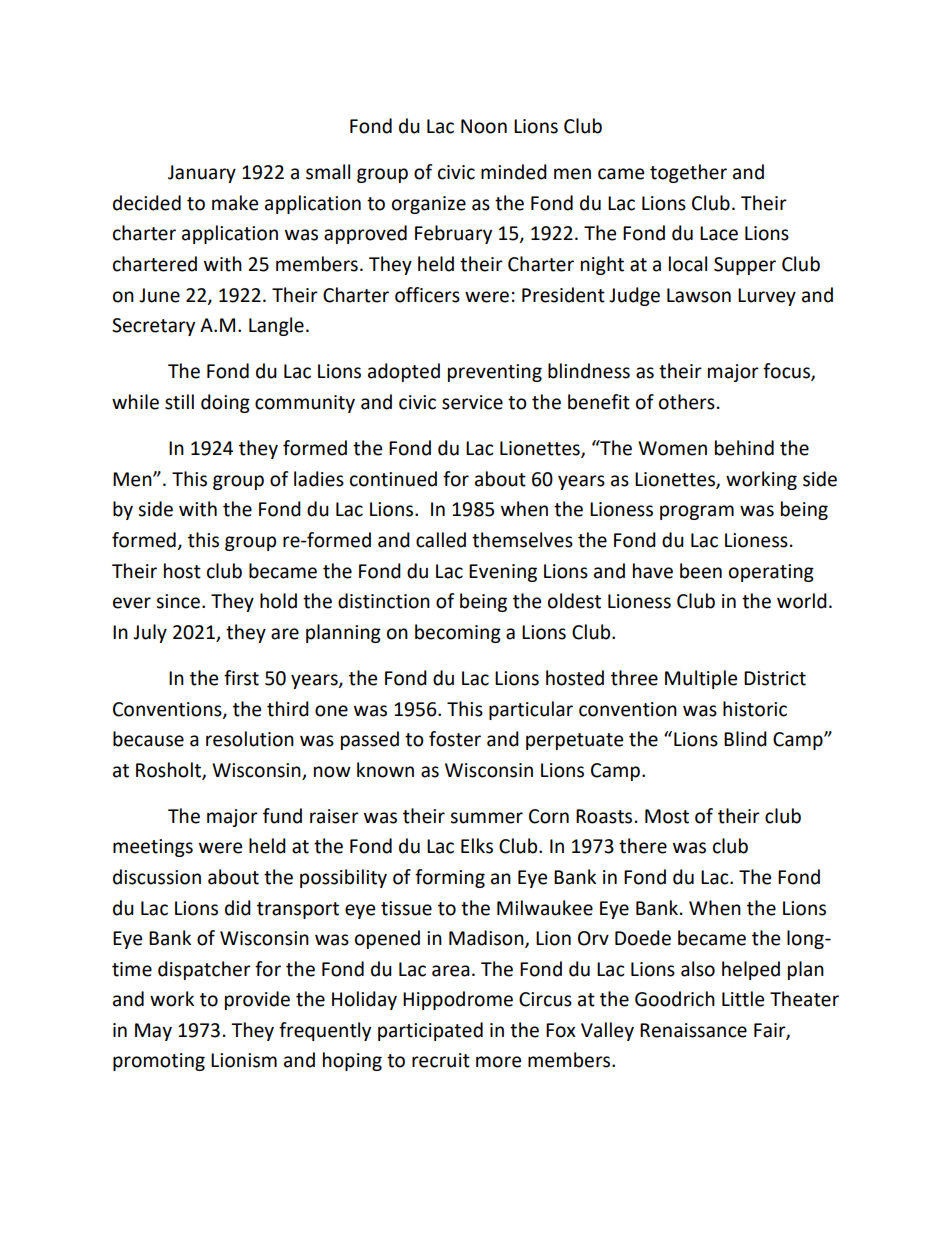 Image resolution: width=952 pixels, height=1233 pixels. I want to click on Noon, so click(484, 126).
